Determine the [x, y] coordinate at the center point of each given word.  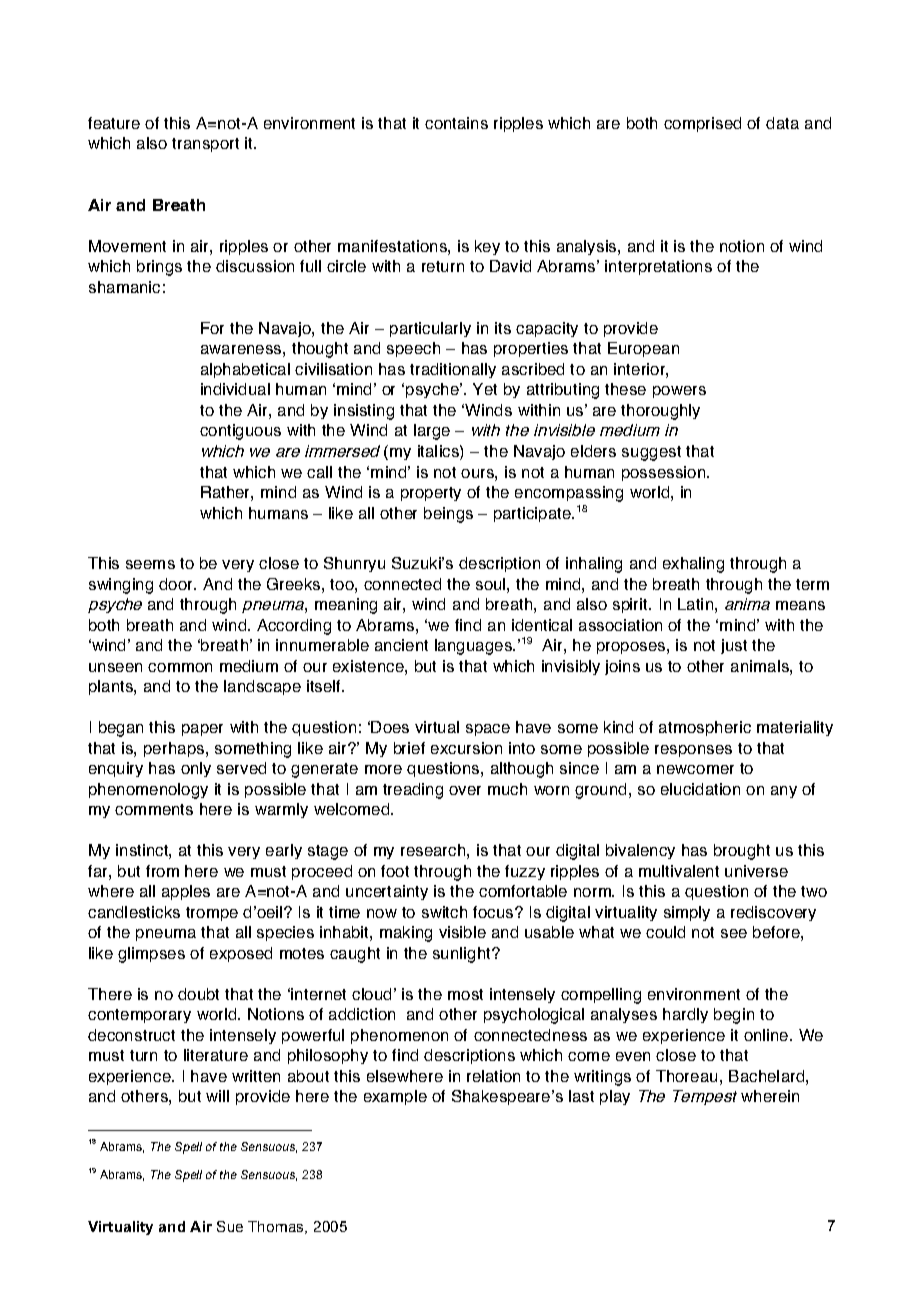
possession [663, 473]
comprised [702, 124]
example [395, 1097]
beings [448, 515]
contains [456, 123]
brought [742, 852]
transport [205, 145]
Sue [230, 1226]
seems [150, 564]
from [162, 871]
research [433, 850]
